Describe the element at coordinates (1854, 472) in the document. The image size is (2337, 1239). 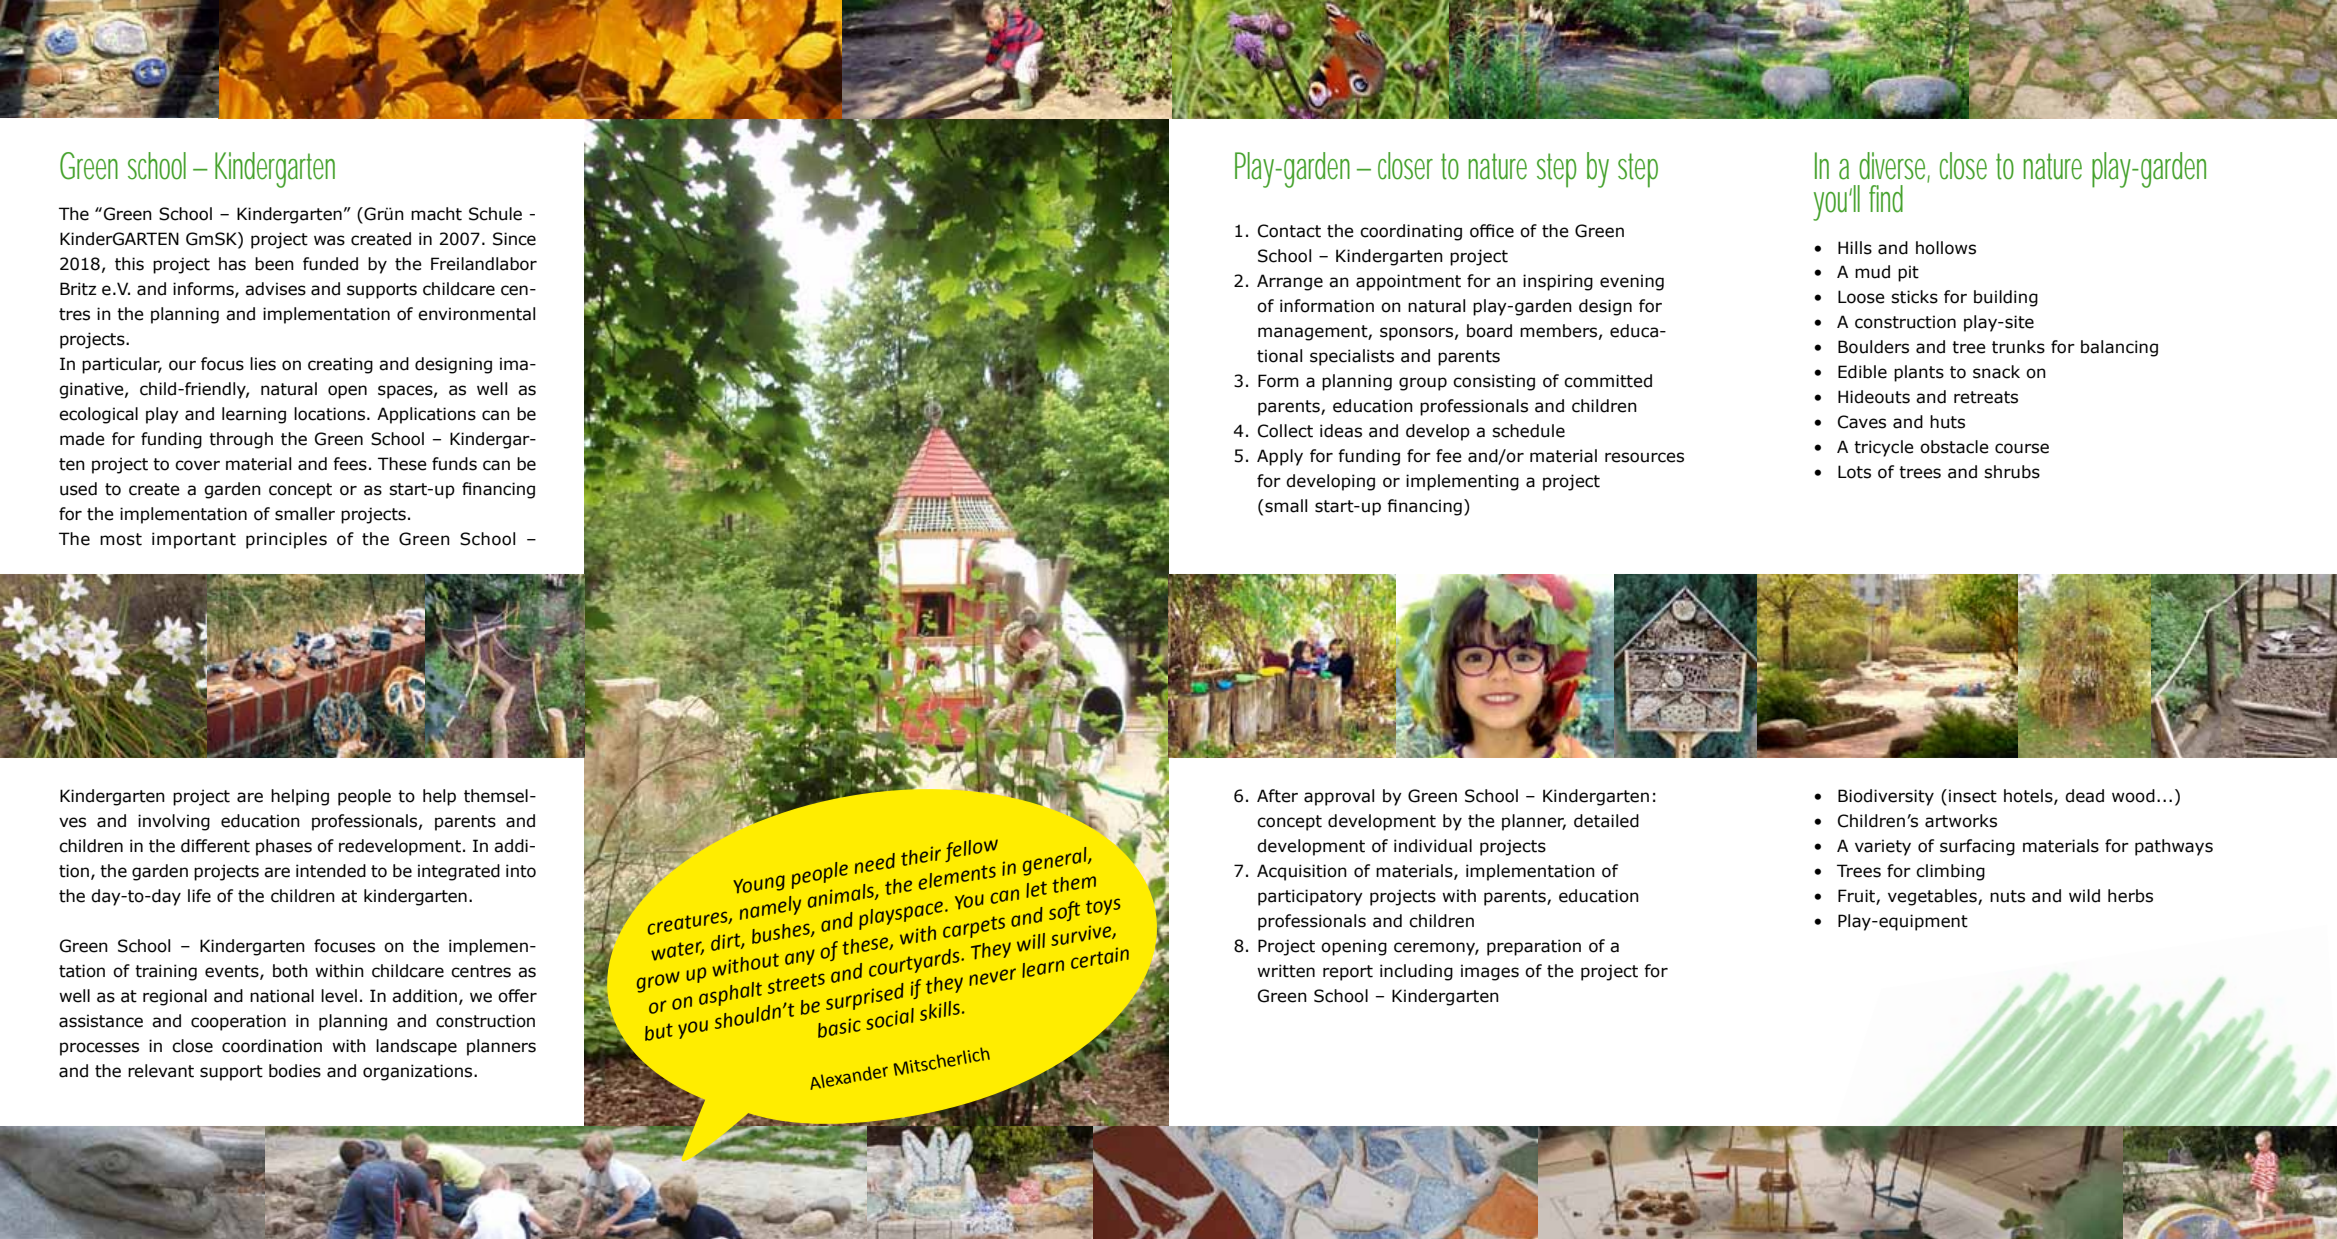
I see `Lots` at that location.
